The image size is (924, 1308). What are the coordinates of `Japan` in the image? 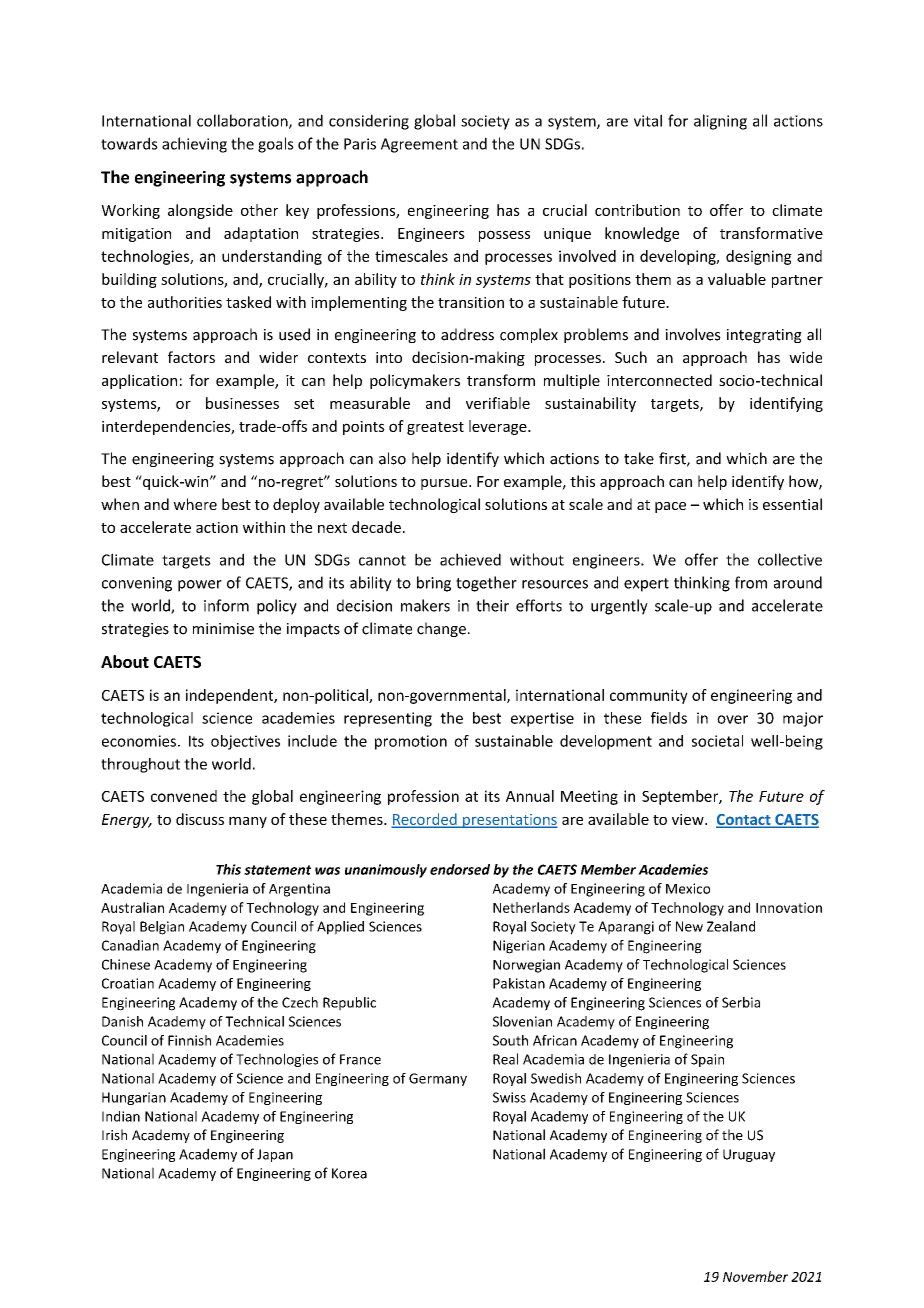 It's located at (275, 1155).
